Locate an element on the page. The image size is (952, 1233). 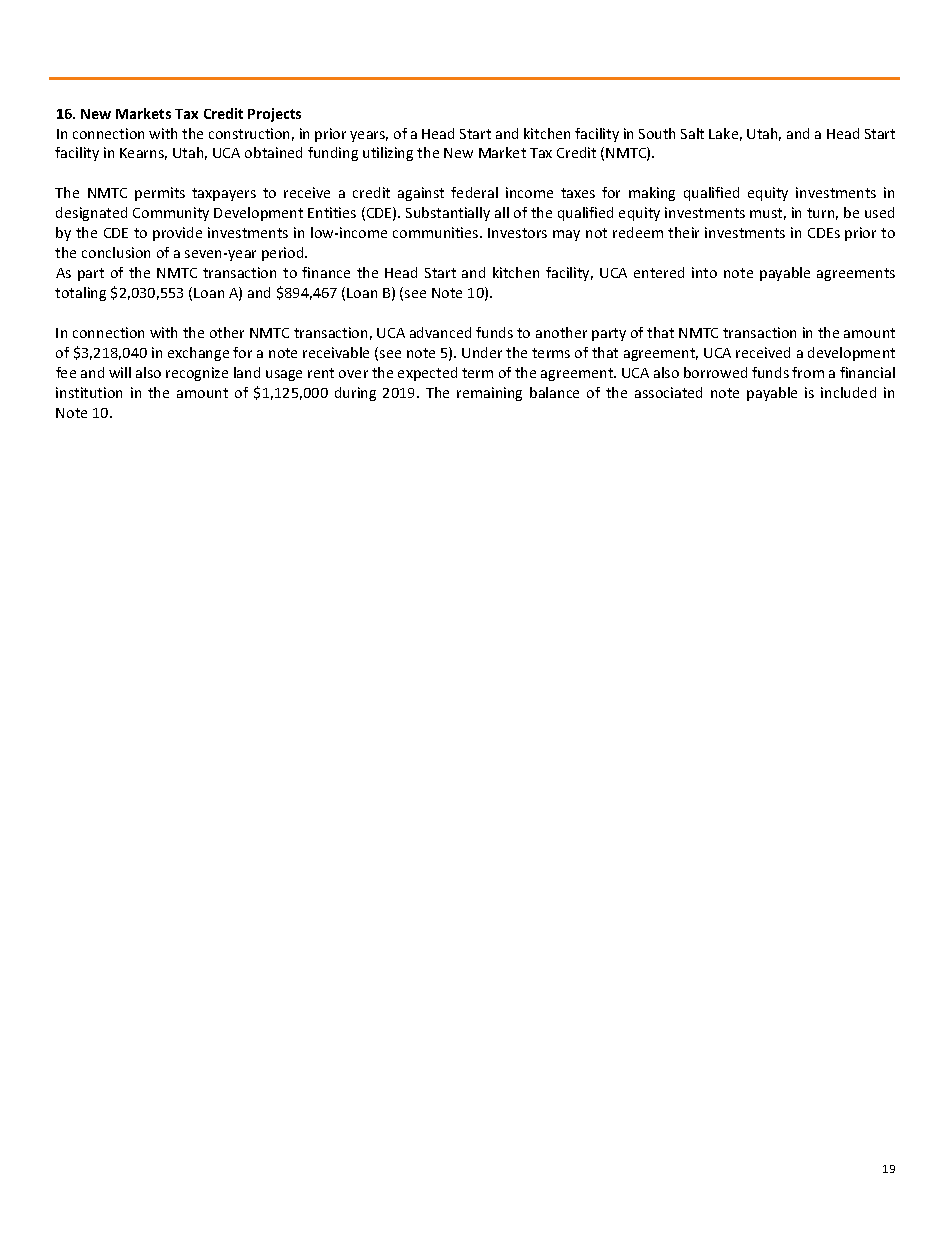
Salt is located at coordinates (692, 133).
